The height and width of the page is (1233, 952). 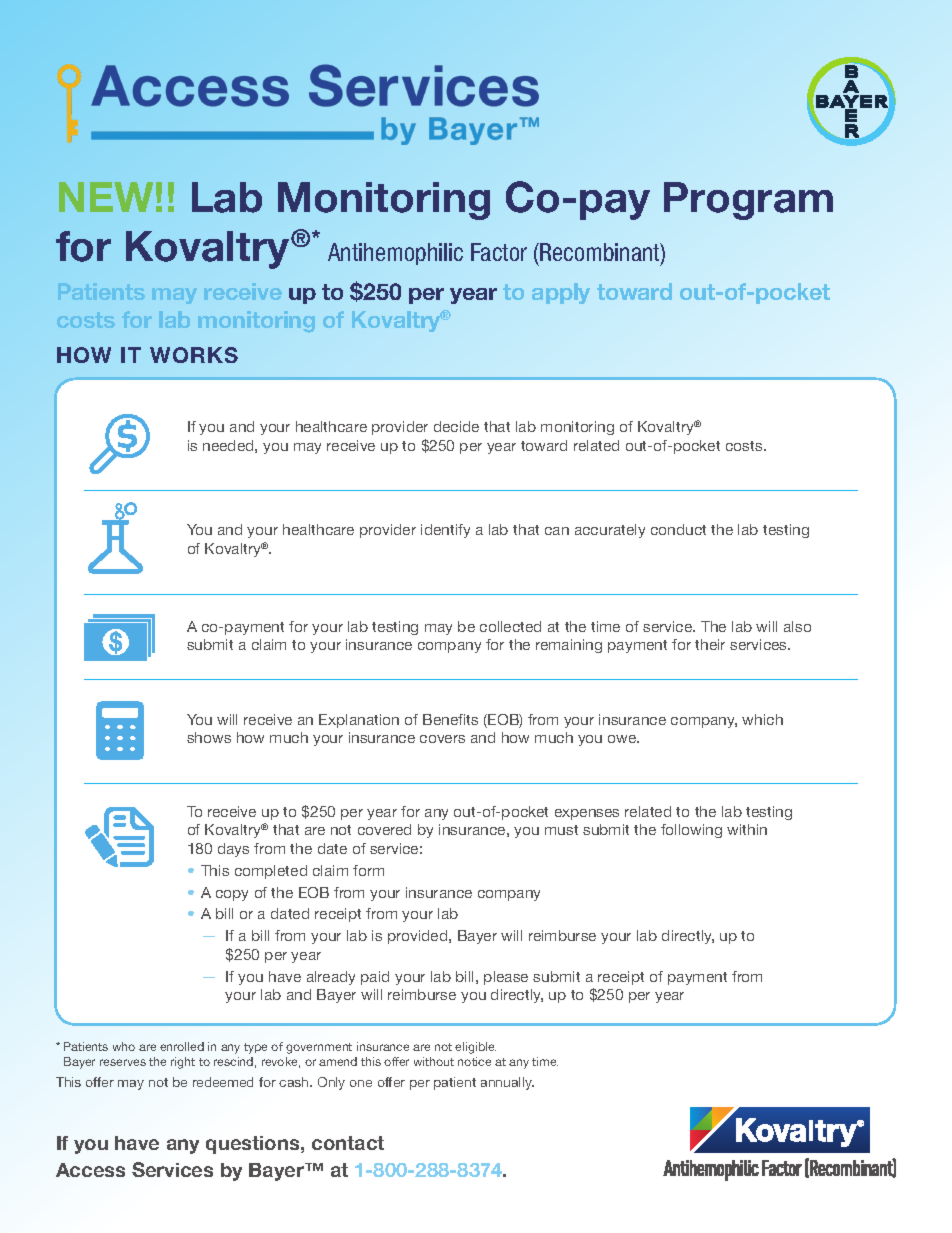 What do you see at coordinates (384, 829) in the page?
I see `covered` at bounding box center [384, 829].
